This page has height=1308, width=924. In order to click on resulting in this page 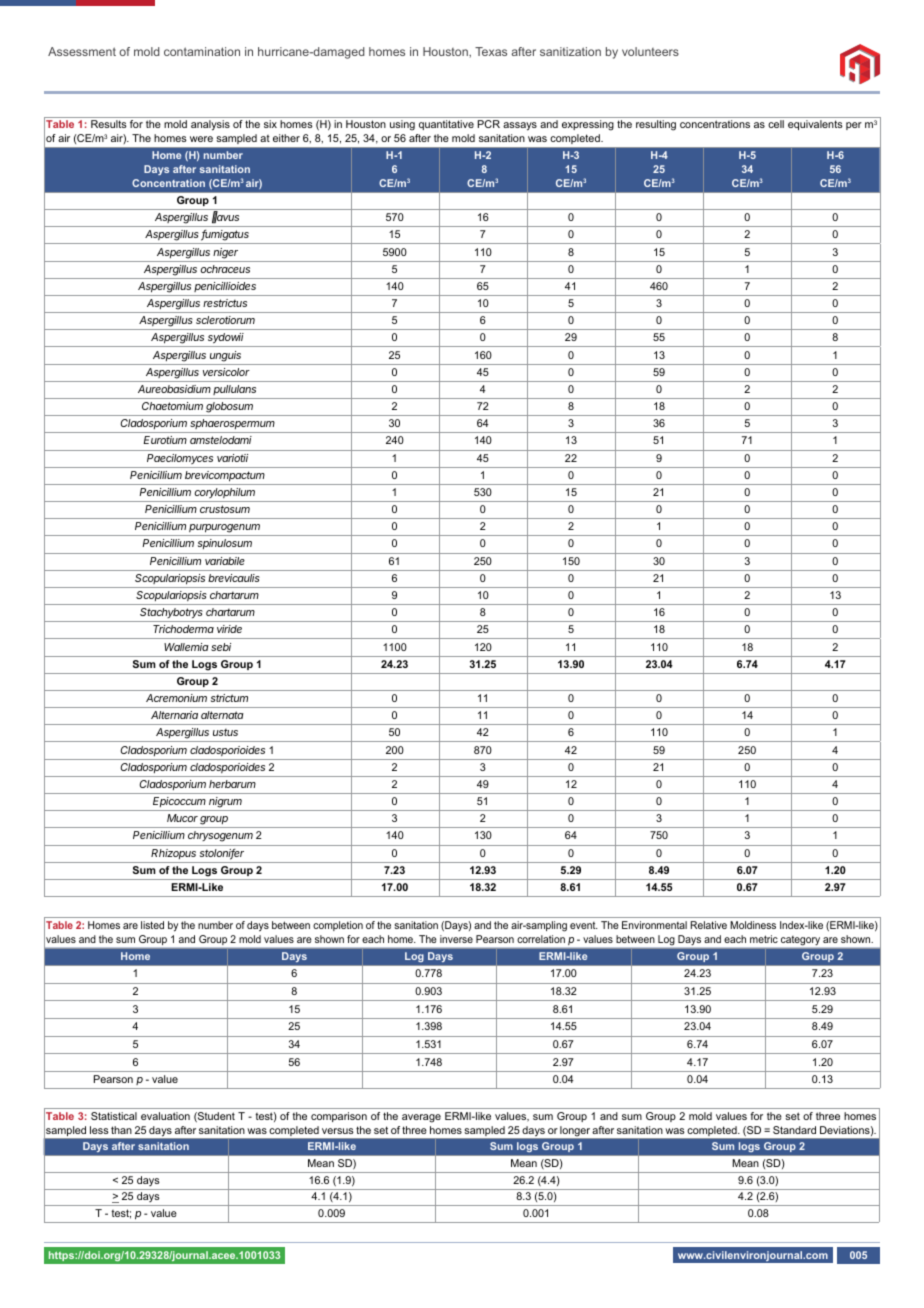, I will do `click(656, 125)`.
